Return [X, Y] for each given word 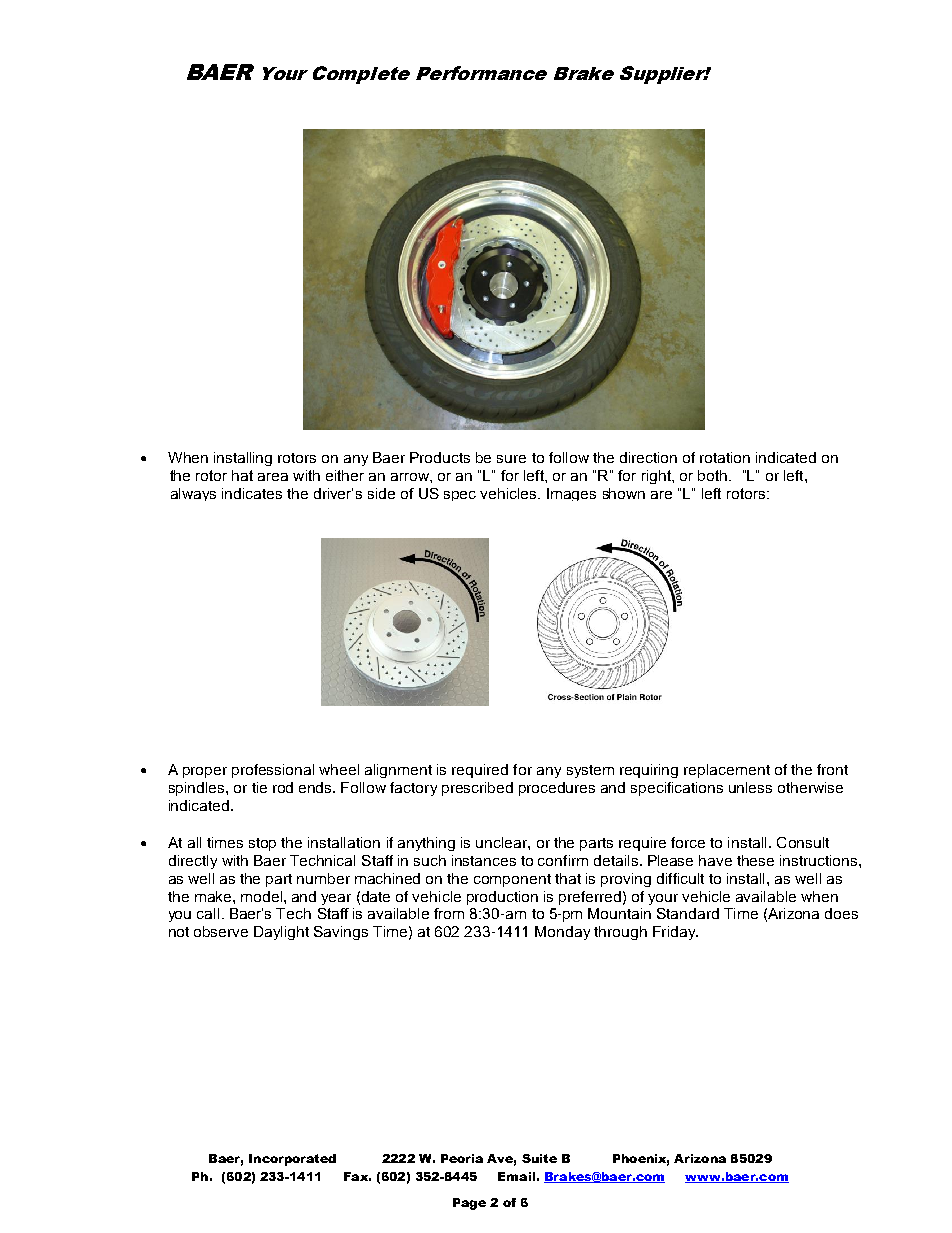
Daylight [281, 933]
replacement [727, 771]
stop [262, 844]
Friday [675, 933]
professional [273, 771]
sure [511, 459]
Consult [803, 842]
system [590, 771]
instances [484, 860]
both [712, 475]
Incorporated [292, 1160]
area [273, 477]
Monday [562, 933]
